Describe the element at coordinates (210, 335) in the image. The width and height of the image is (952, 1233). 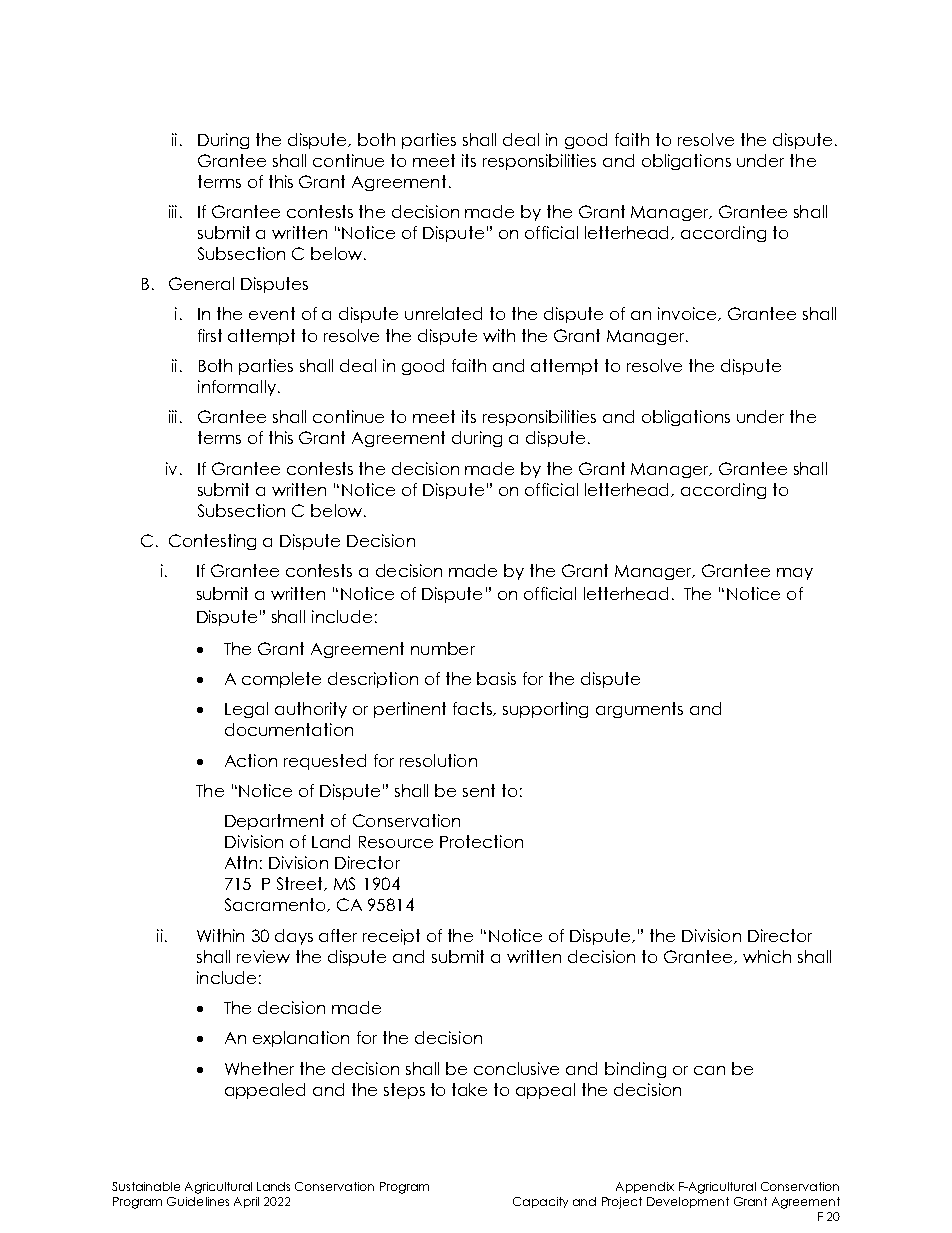
I see `first` at that location.
